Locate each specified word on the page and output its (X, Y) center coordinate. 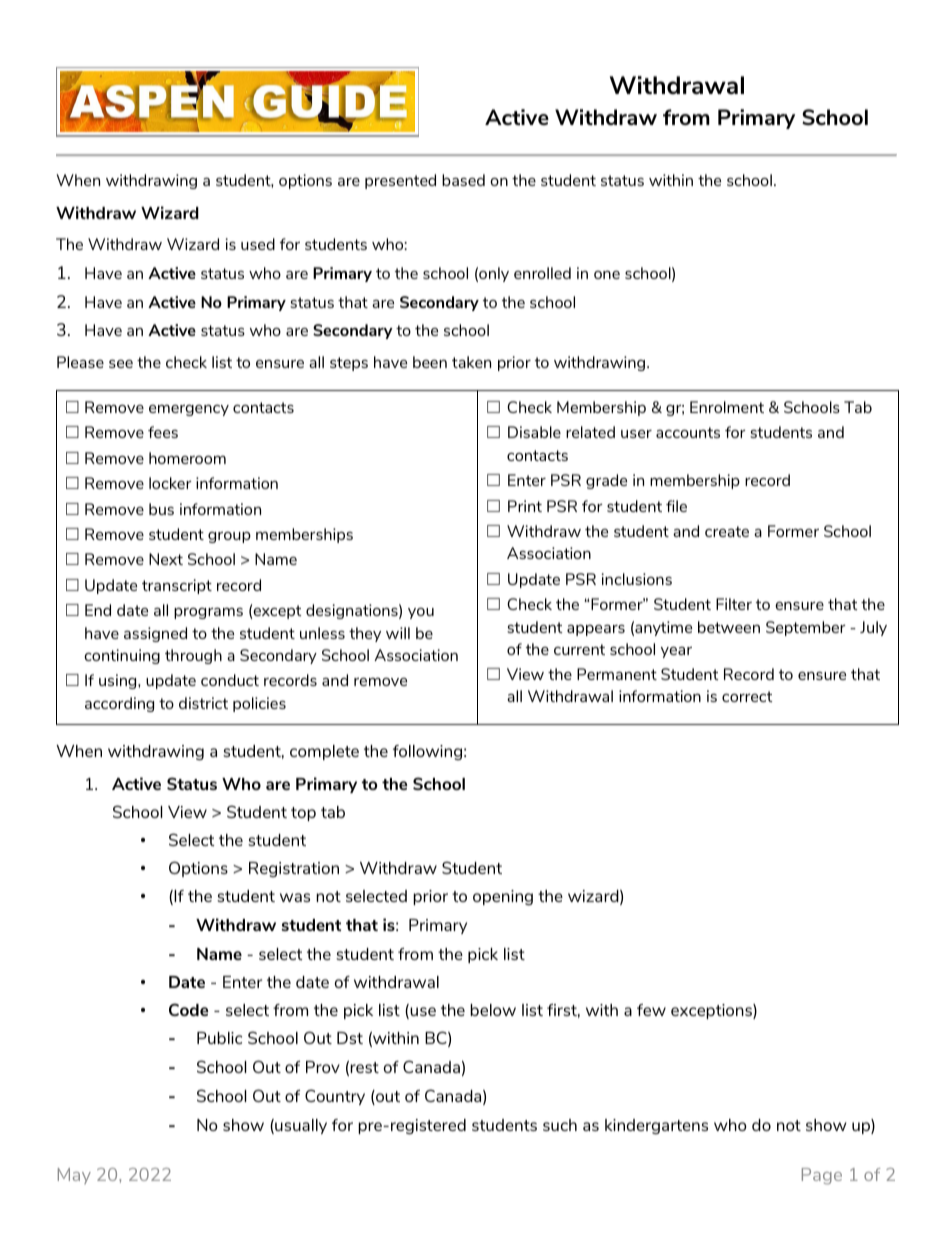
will (398, 633)
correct (747, 696)
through (193, 656)
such (560, 1125)
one (607, 275)
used (258, 244)
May (74, 1176)
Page (822, 1176)
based (463, 180)
